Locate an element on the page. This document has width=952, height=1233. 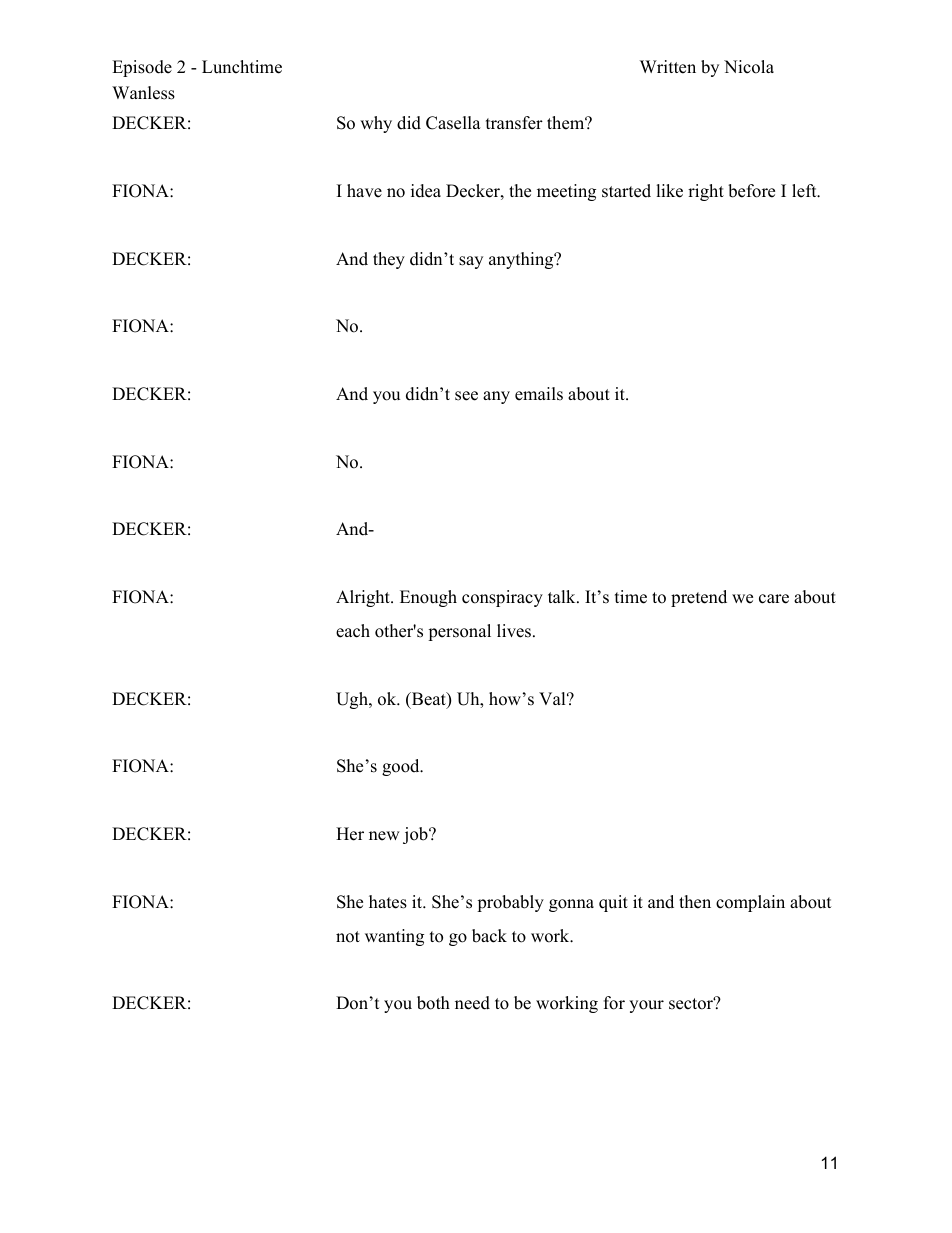
Written is located at coordinates (668, 67).
